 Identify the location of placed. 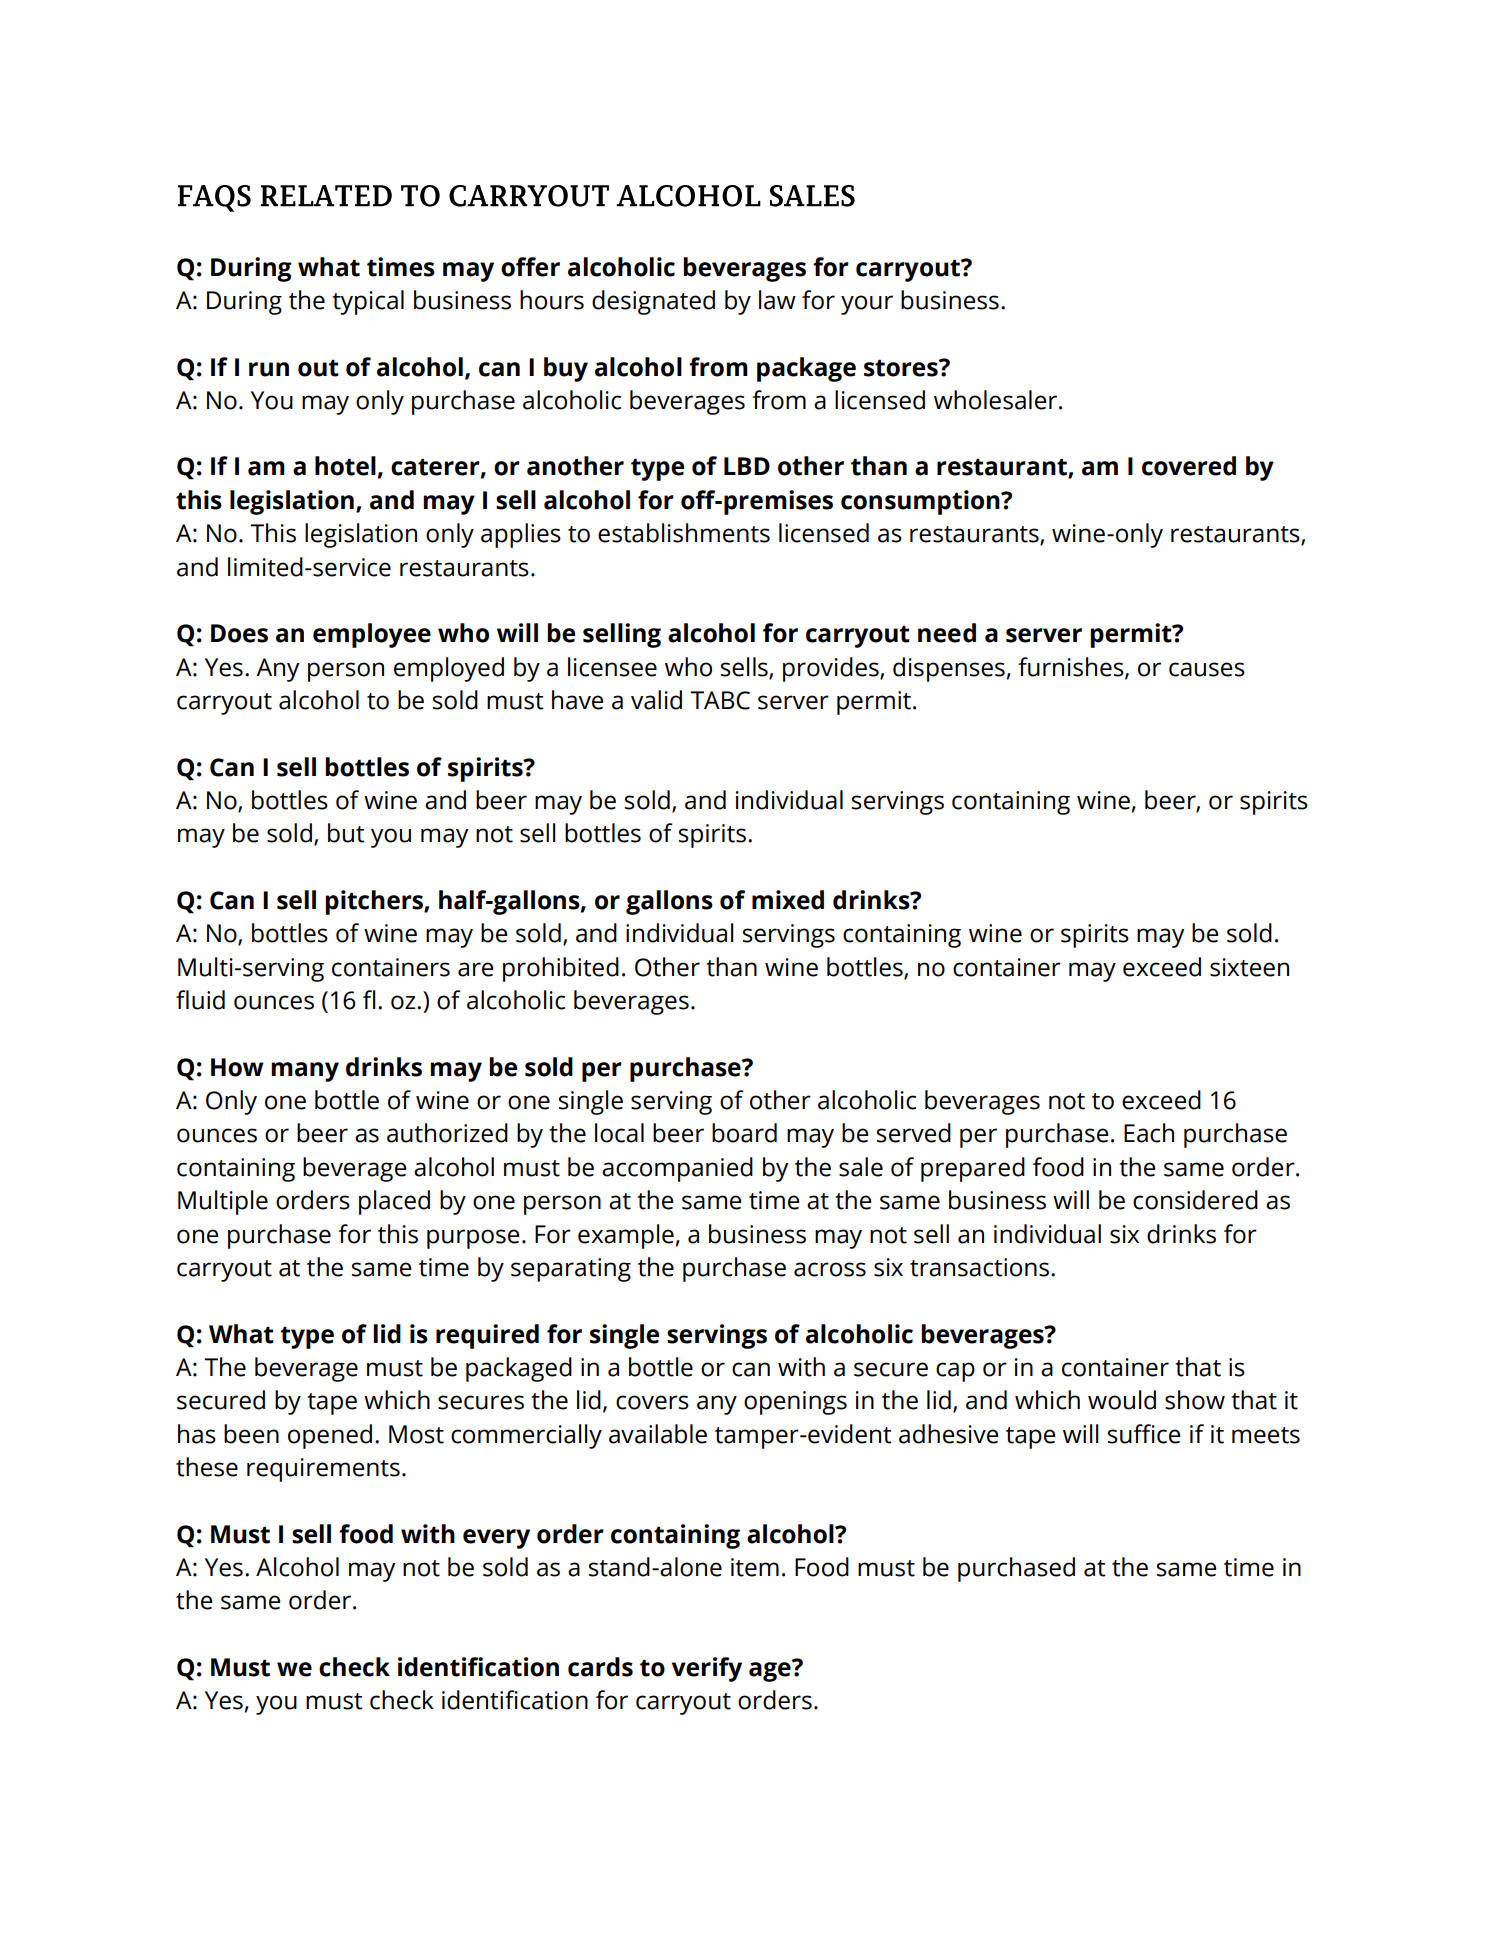
(394, 1202).
